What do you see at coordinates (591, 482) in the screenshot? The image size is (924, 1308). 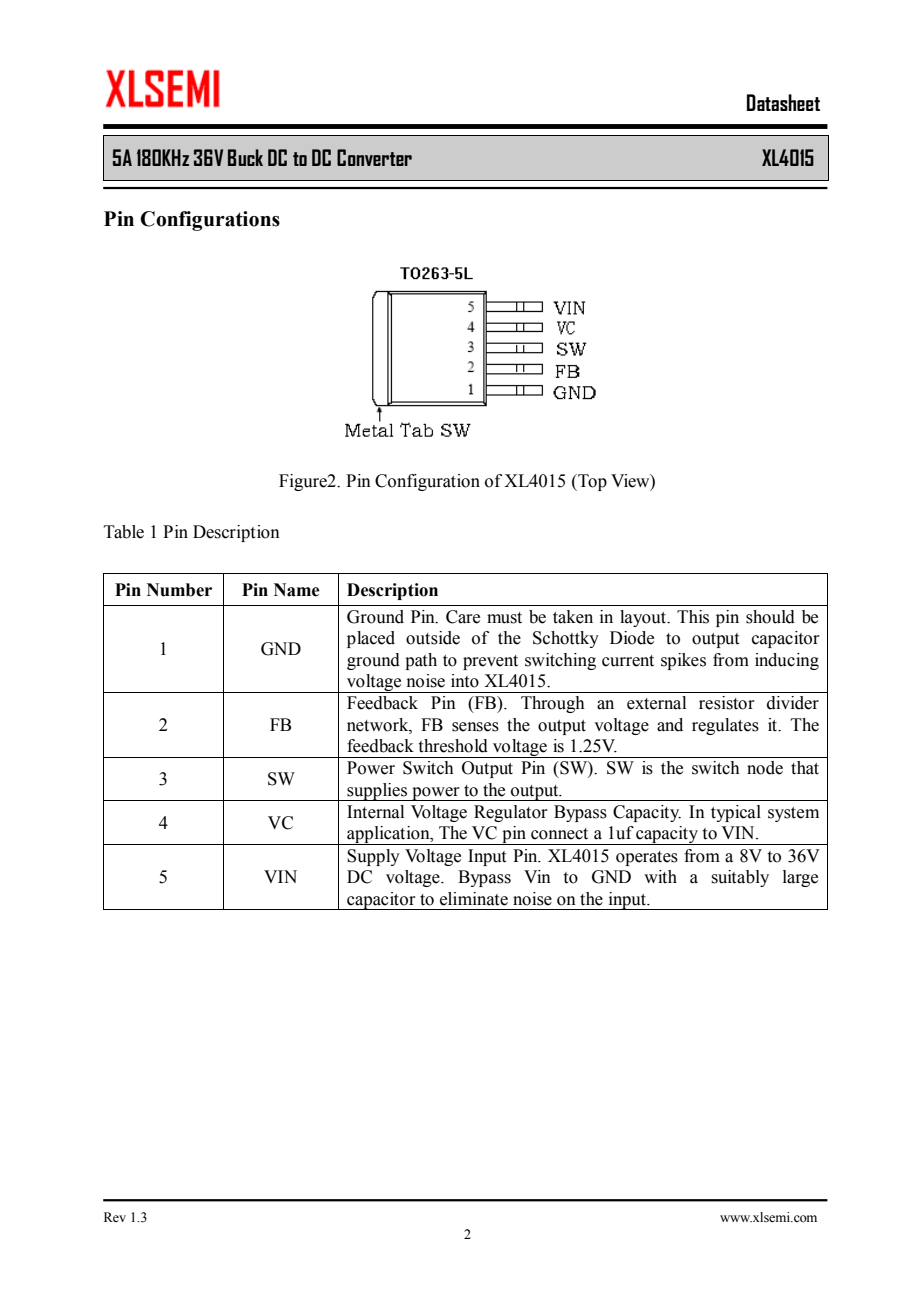 I see `Top` at bounding box center [591, 482].
